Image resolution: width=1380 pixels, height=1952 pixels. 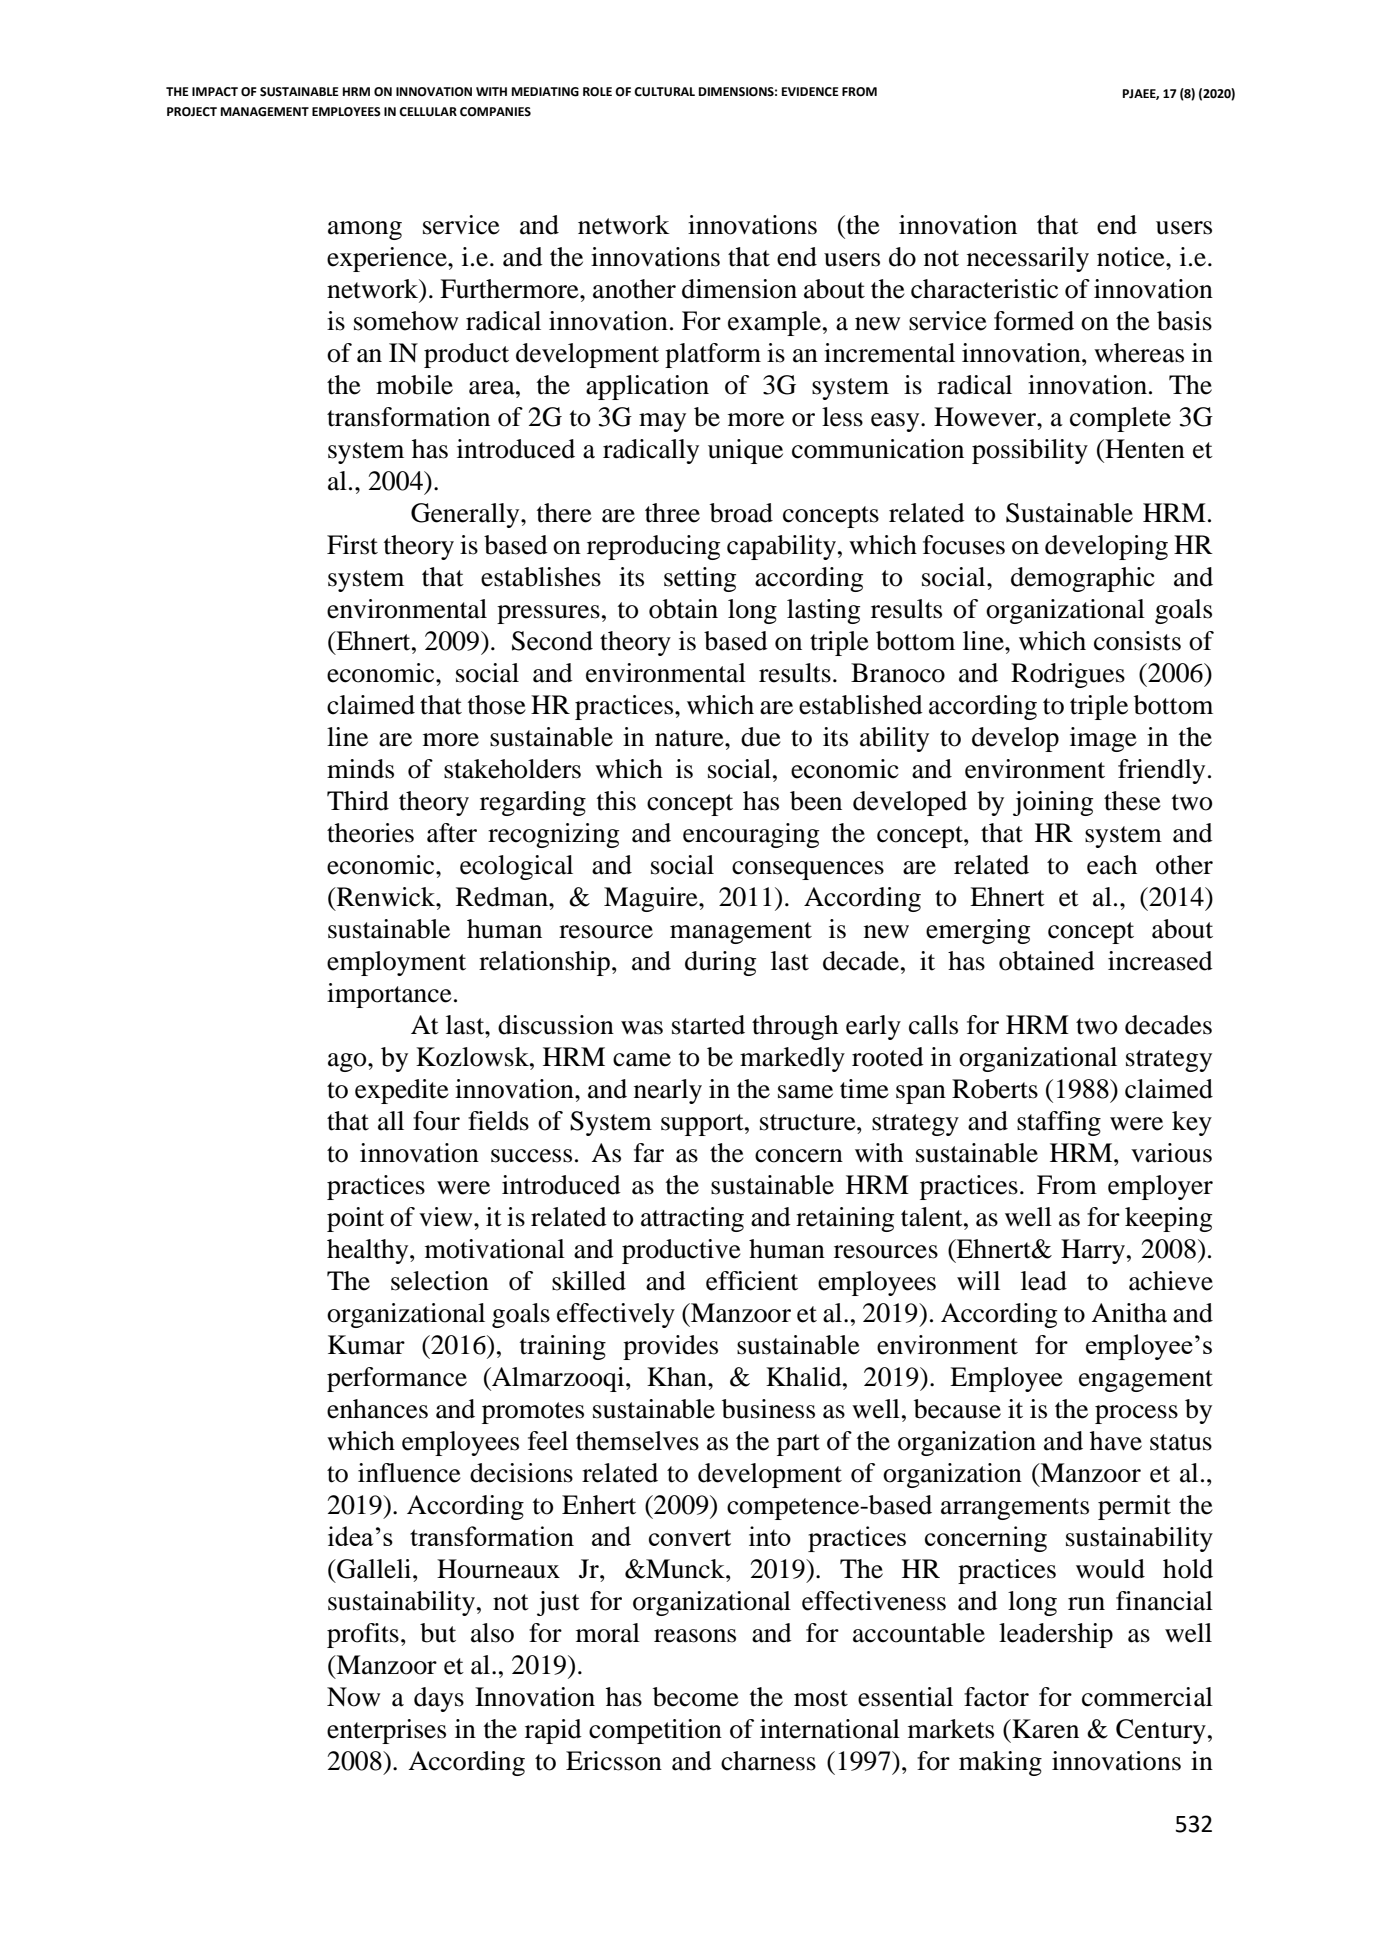 What do you see at coordinates (1028, 259) in the screenshot?
I see `necessarily` at bounding box center [1028, 259].
